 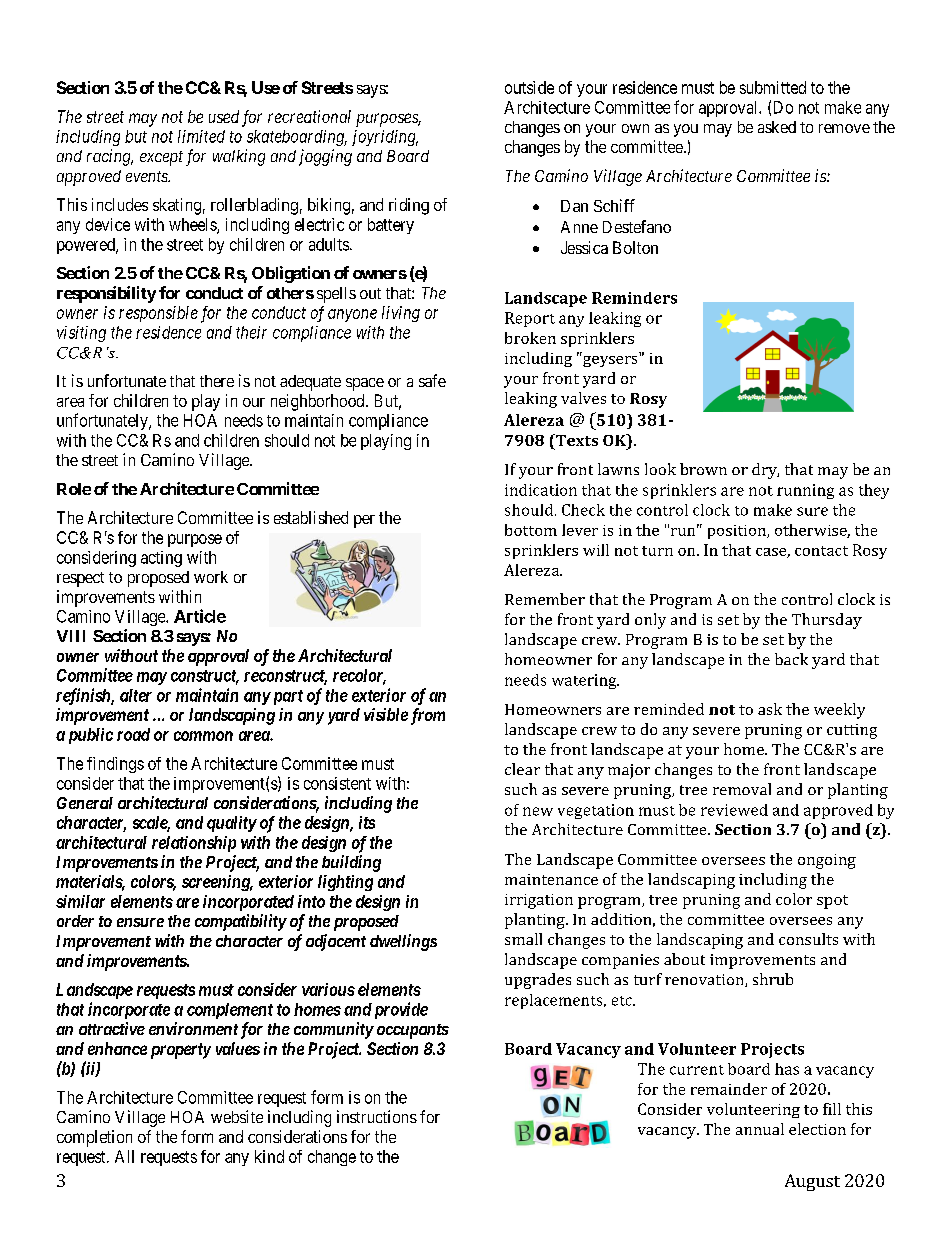 What do you see at coordinates (832, 902) in the screenshot?
I see `spot` at bounding box center [832, 902].
